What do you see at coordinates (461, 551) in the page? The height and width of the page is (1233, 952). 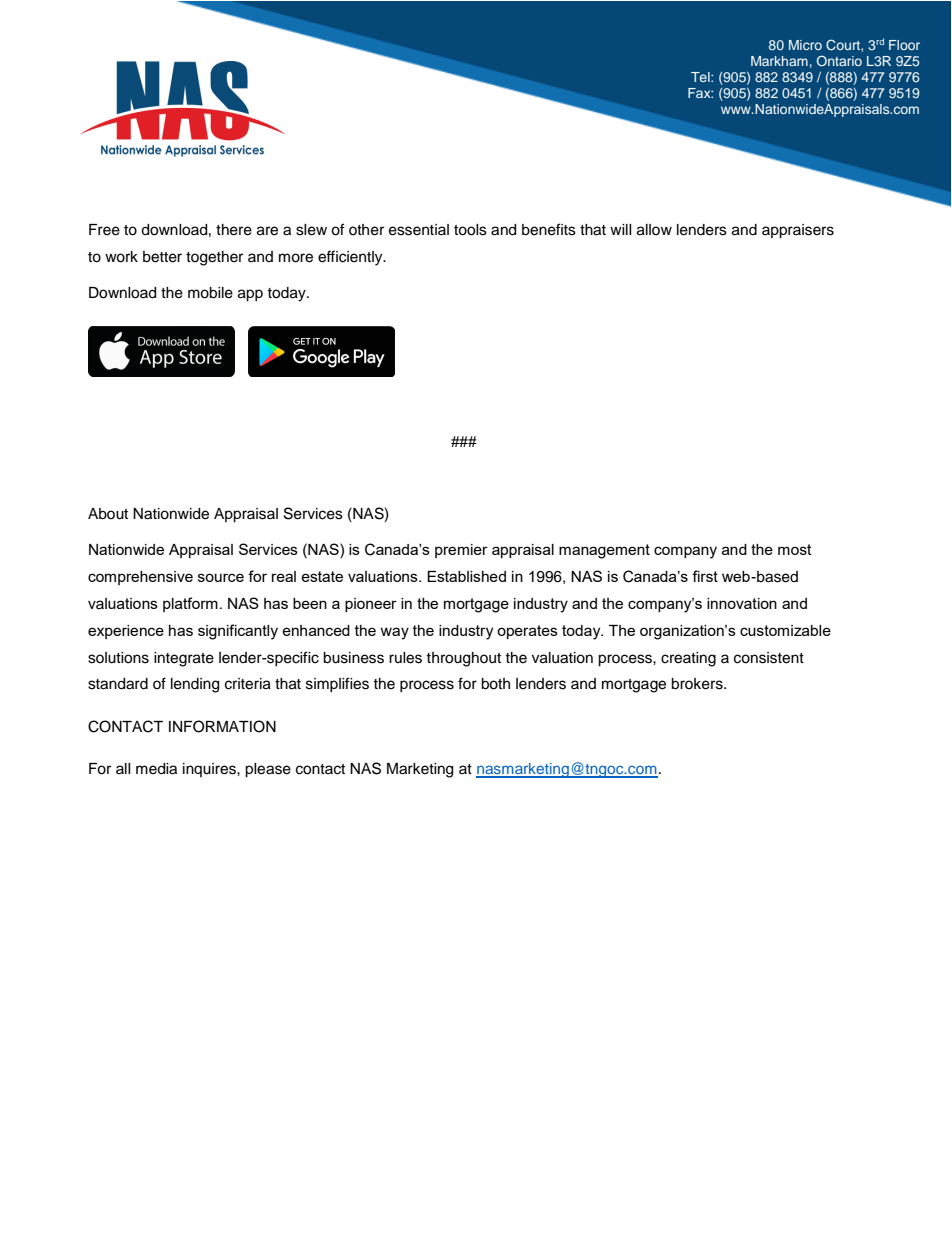 I see `premier` at bounding box center [461, 551].
